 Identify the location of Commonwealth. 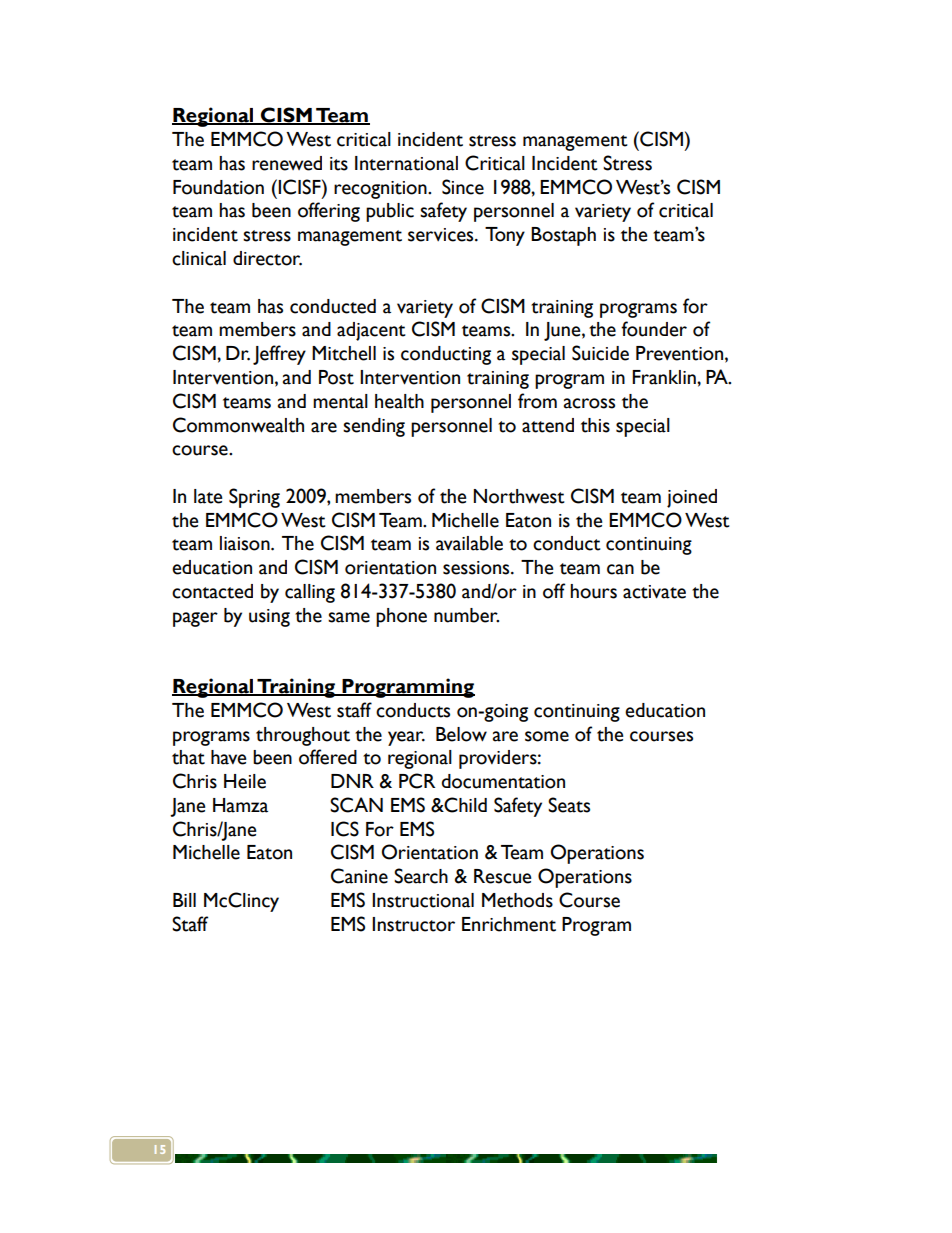
(238, 425).
